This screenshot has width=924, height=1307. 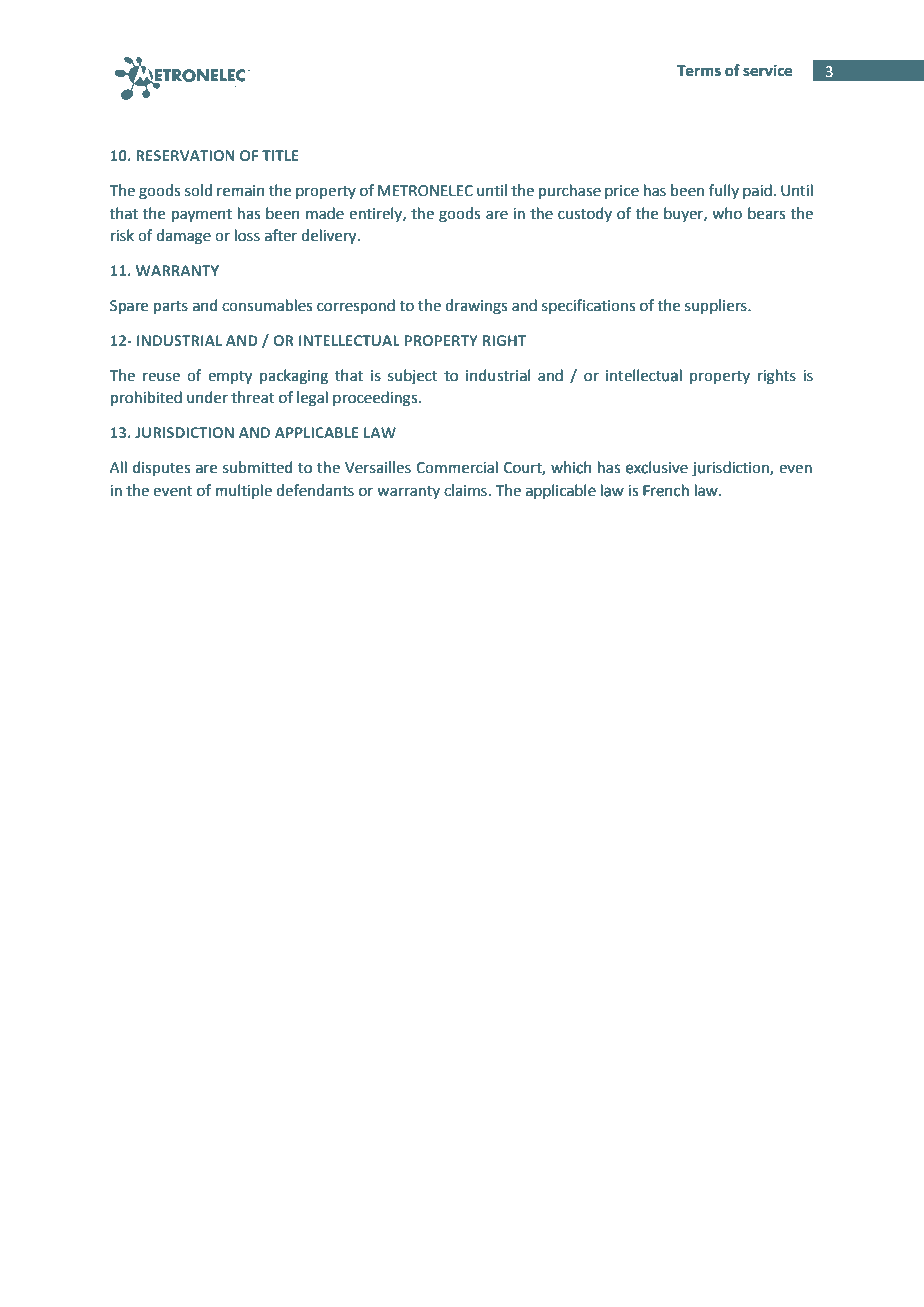 What do you see at coordinates (230, 377) in the screenshot?
I see `empty` at bounding box center [230, 377].
